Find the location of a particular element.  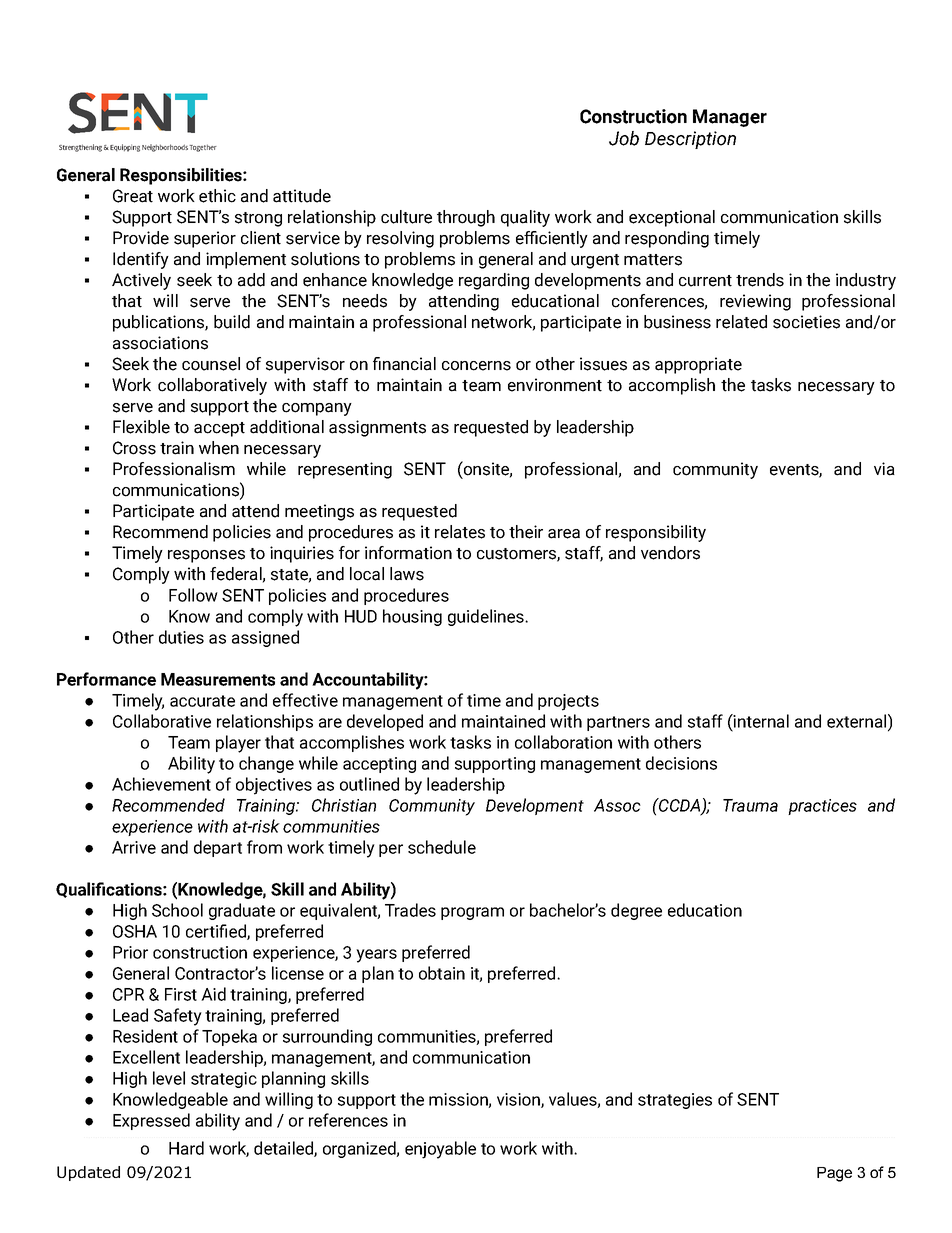

Manager is located at coordinates (730, 118).
